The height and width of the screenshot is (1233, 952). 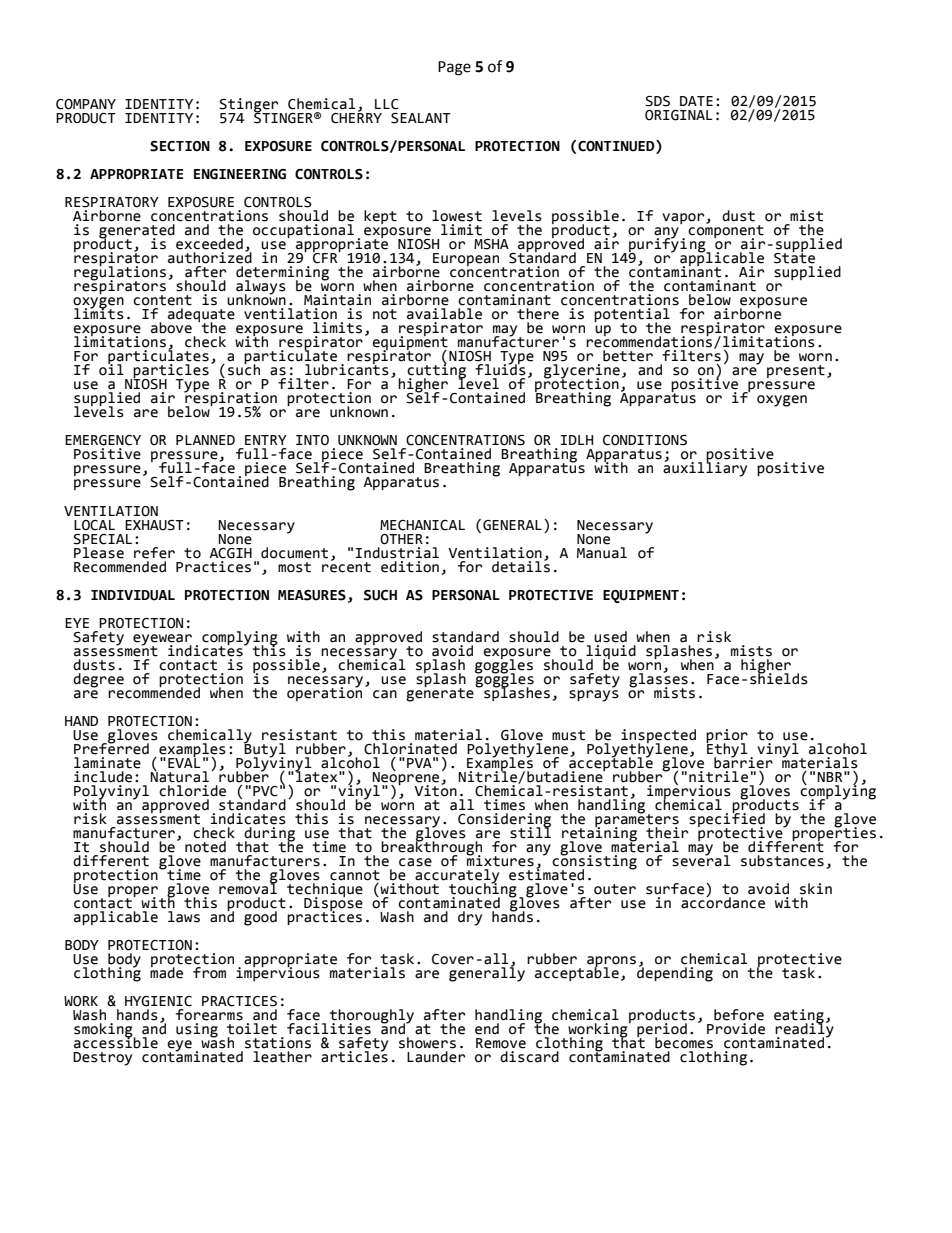 What do you see at coordinates (407, 778) in the screenshot?
I see `Neoprene` at bounding box center [407, 778].
